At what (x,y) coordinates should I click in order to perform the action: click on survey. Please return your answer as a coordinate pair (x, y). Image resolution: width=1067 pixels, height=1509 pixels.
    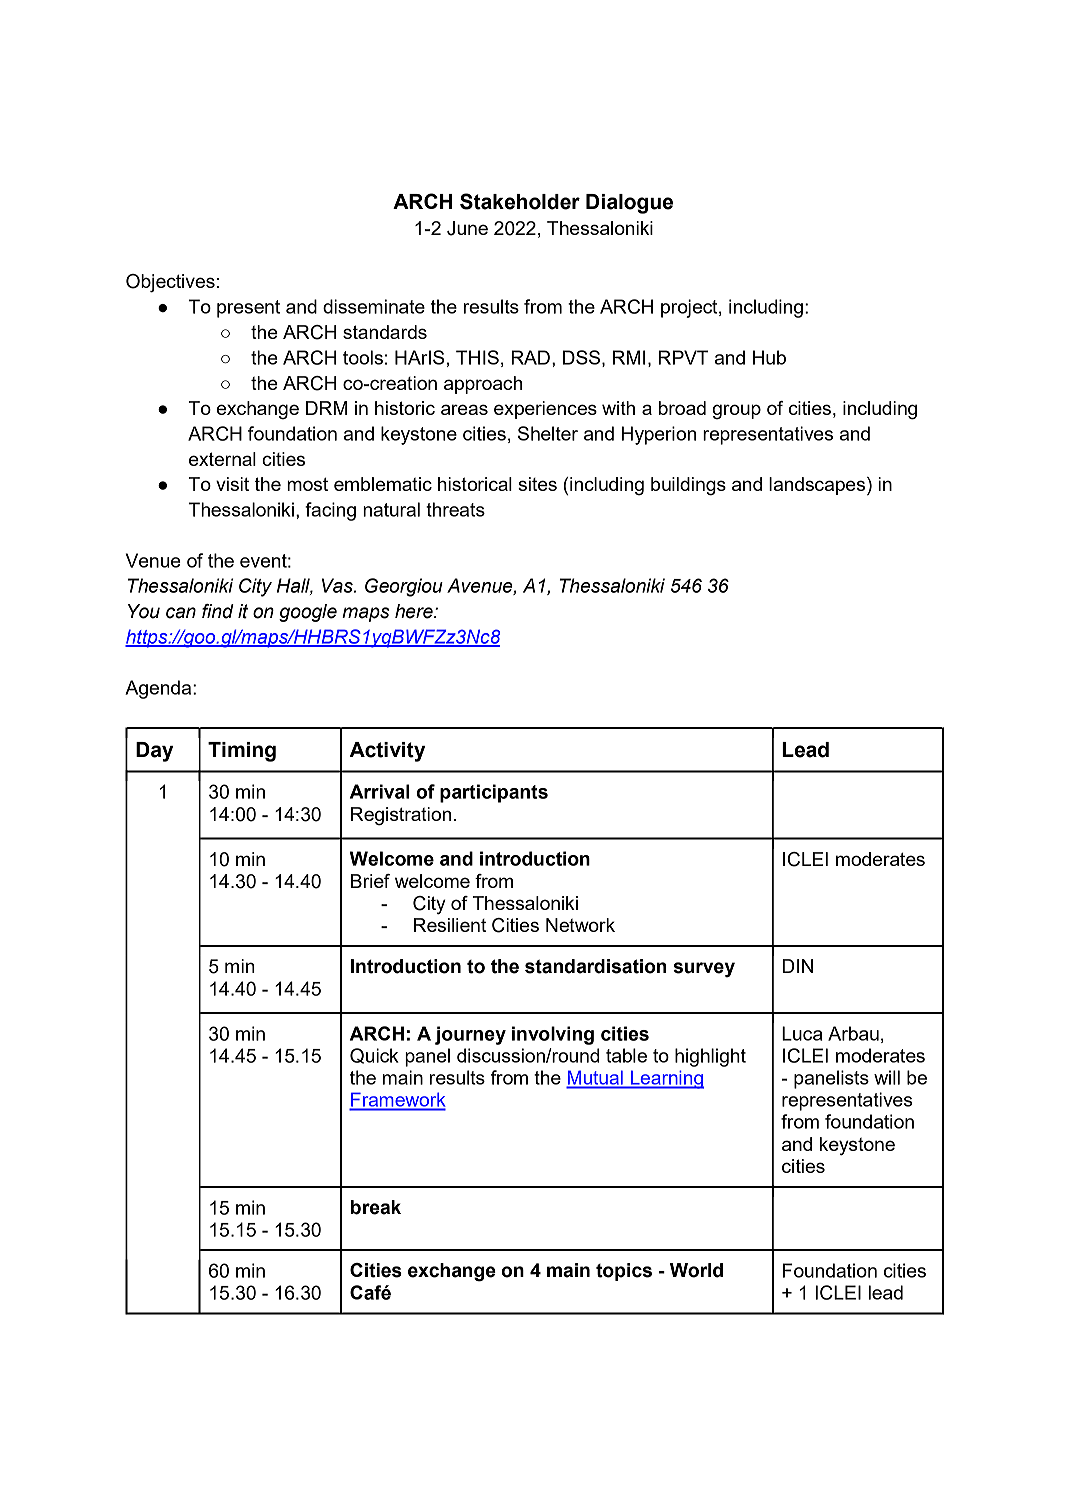
    Looking at the image, I should click on (704, 970).
